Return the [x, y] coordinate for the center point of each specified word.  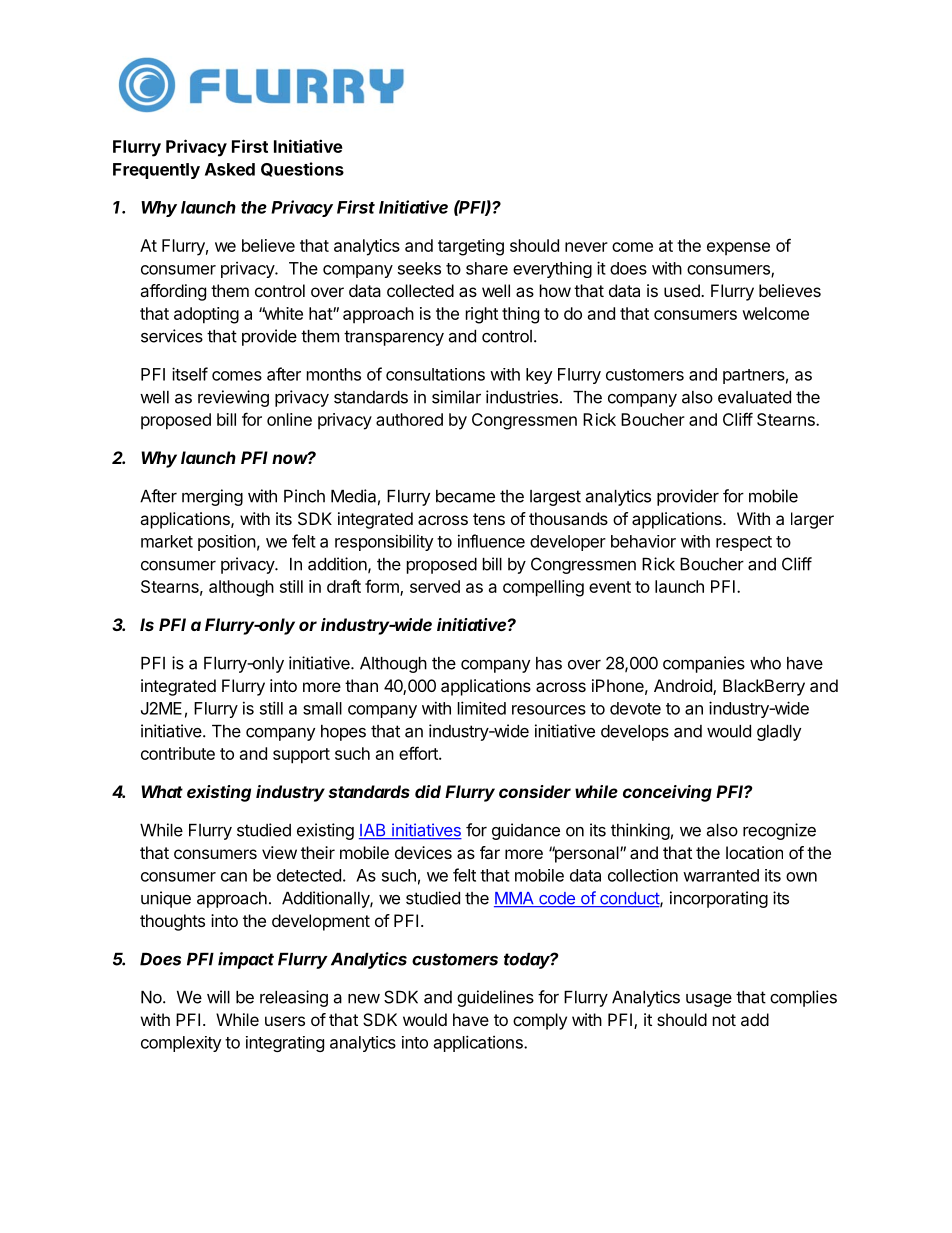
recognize [779, 831]
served [435, 586]
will [218, 997]
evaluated [754, 397]
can [234, 877]
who [765, 663]
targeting [471, 247]
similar [456, 397]
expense [738, 248]
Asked [230, 169]
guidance [526, 831]
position [227, 543]
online [289, 419]
